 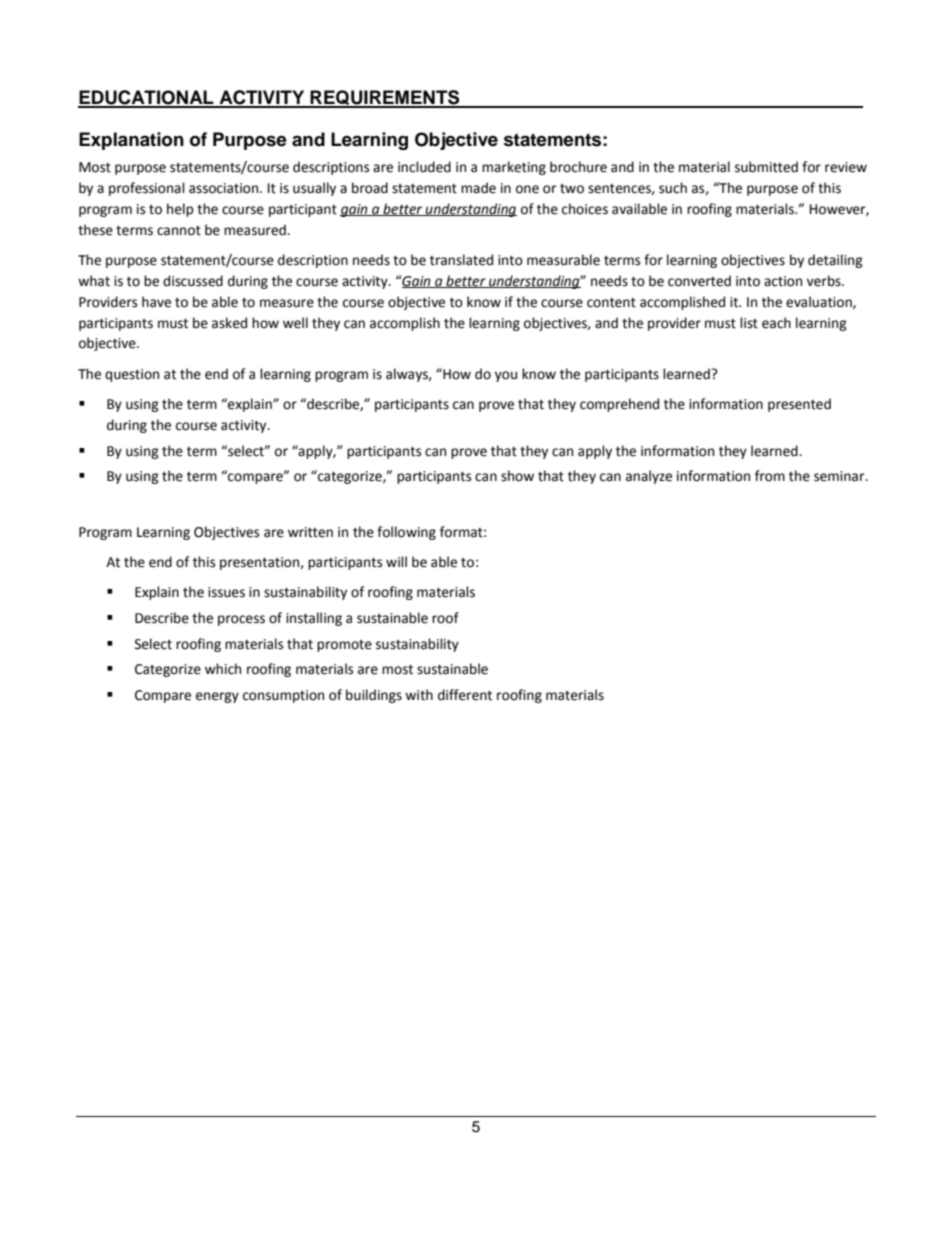 What do you see at coordinates (461, 260) in the image?
I see `translated` at bounding box center [461, 260].
